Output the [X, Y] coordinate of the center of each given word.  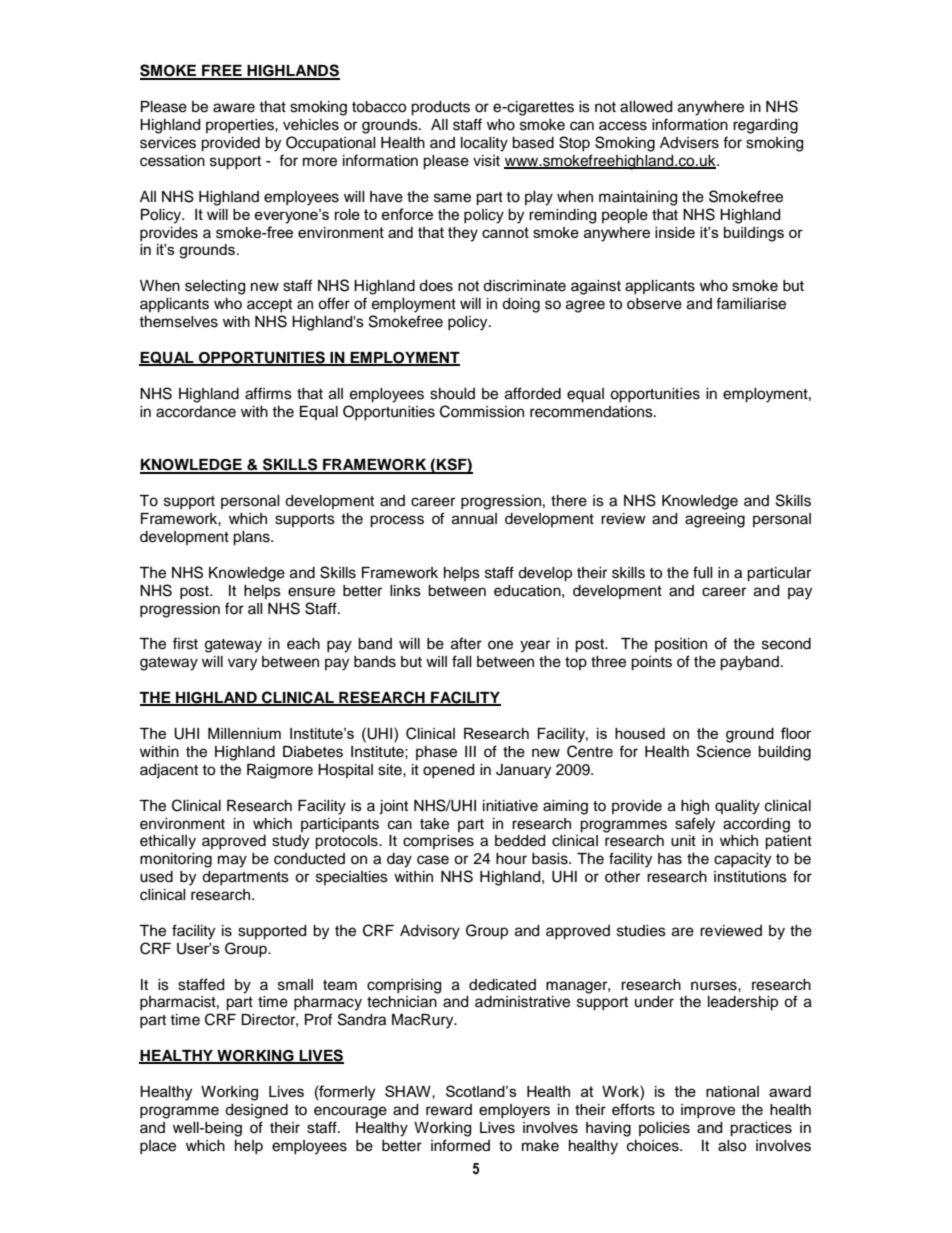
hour [511, 859]
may [232, 861]
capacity [742, 860]
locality [484, 144]
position [681, 645]
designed [256, 1111]
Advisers [689, 143]
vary [242, 664]
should [452, 394]
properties [241, 126]
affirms [268, 393]
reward [449, 1110]
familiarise [751, 303]
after [466, 643]
